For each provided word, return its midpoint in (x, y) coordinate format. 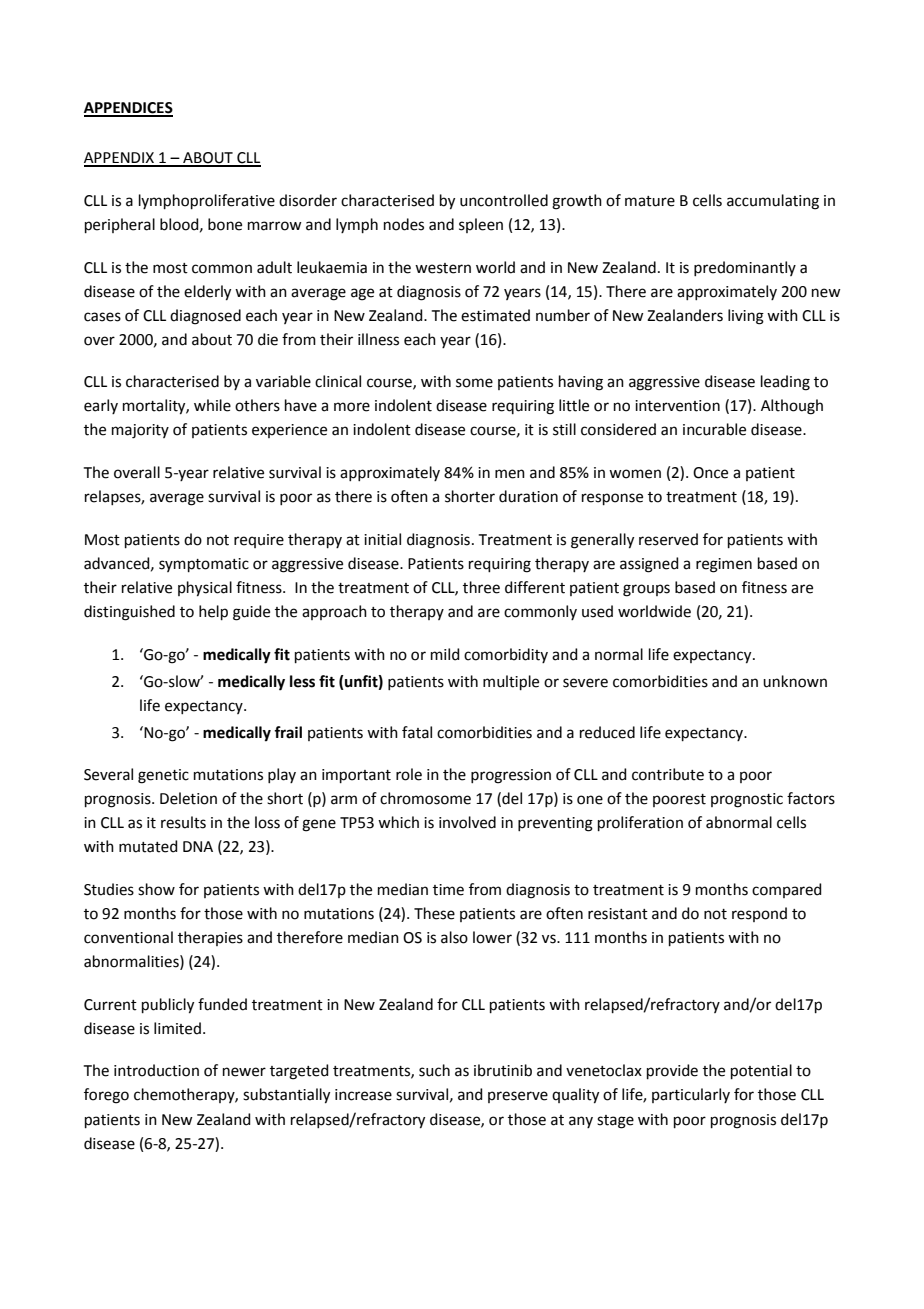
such (434, 1070)
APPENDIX (120, 159)
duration (528, 496)
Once (710, 473)
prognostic (747, 800)
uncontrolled (504, 200)
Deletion (188, 798)
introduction (156, 1070)
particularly (691, 1095)
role (409, 774)
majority (140, 431)
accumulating (773, 202)
